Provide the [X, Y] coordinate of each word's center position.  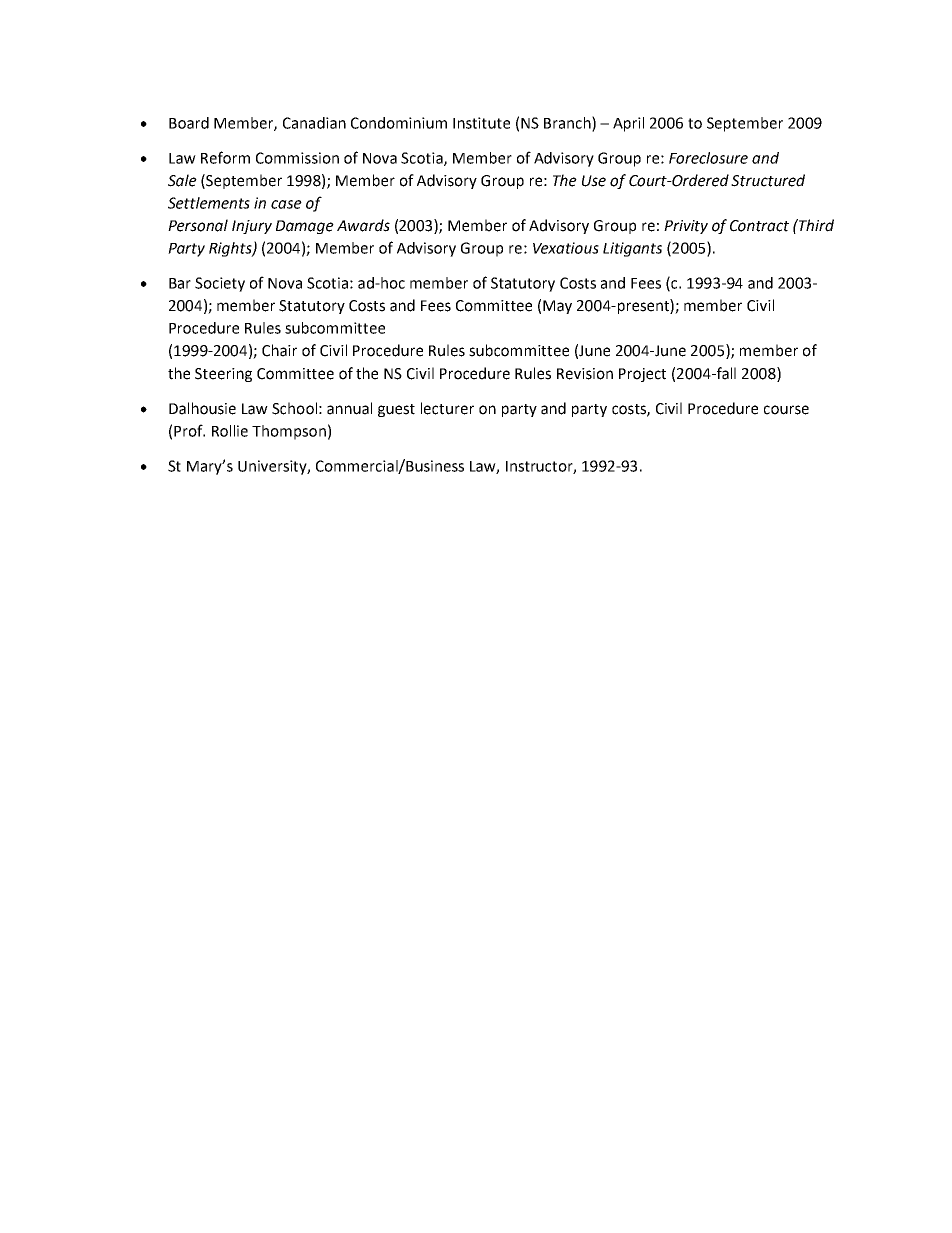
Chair [279, 350]
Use [594, 181]
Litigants [632, 249]
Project [642, 375]
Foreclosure [708, 158]
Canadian [314, 123]
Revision [585, 374]
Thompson [289, 432]
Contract [759, 226]
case [286, 204]
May [557, 307]
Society [220, 284]
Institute [481, 123]
